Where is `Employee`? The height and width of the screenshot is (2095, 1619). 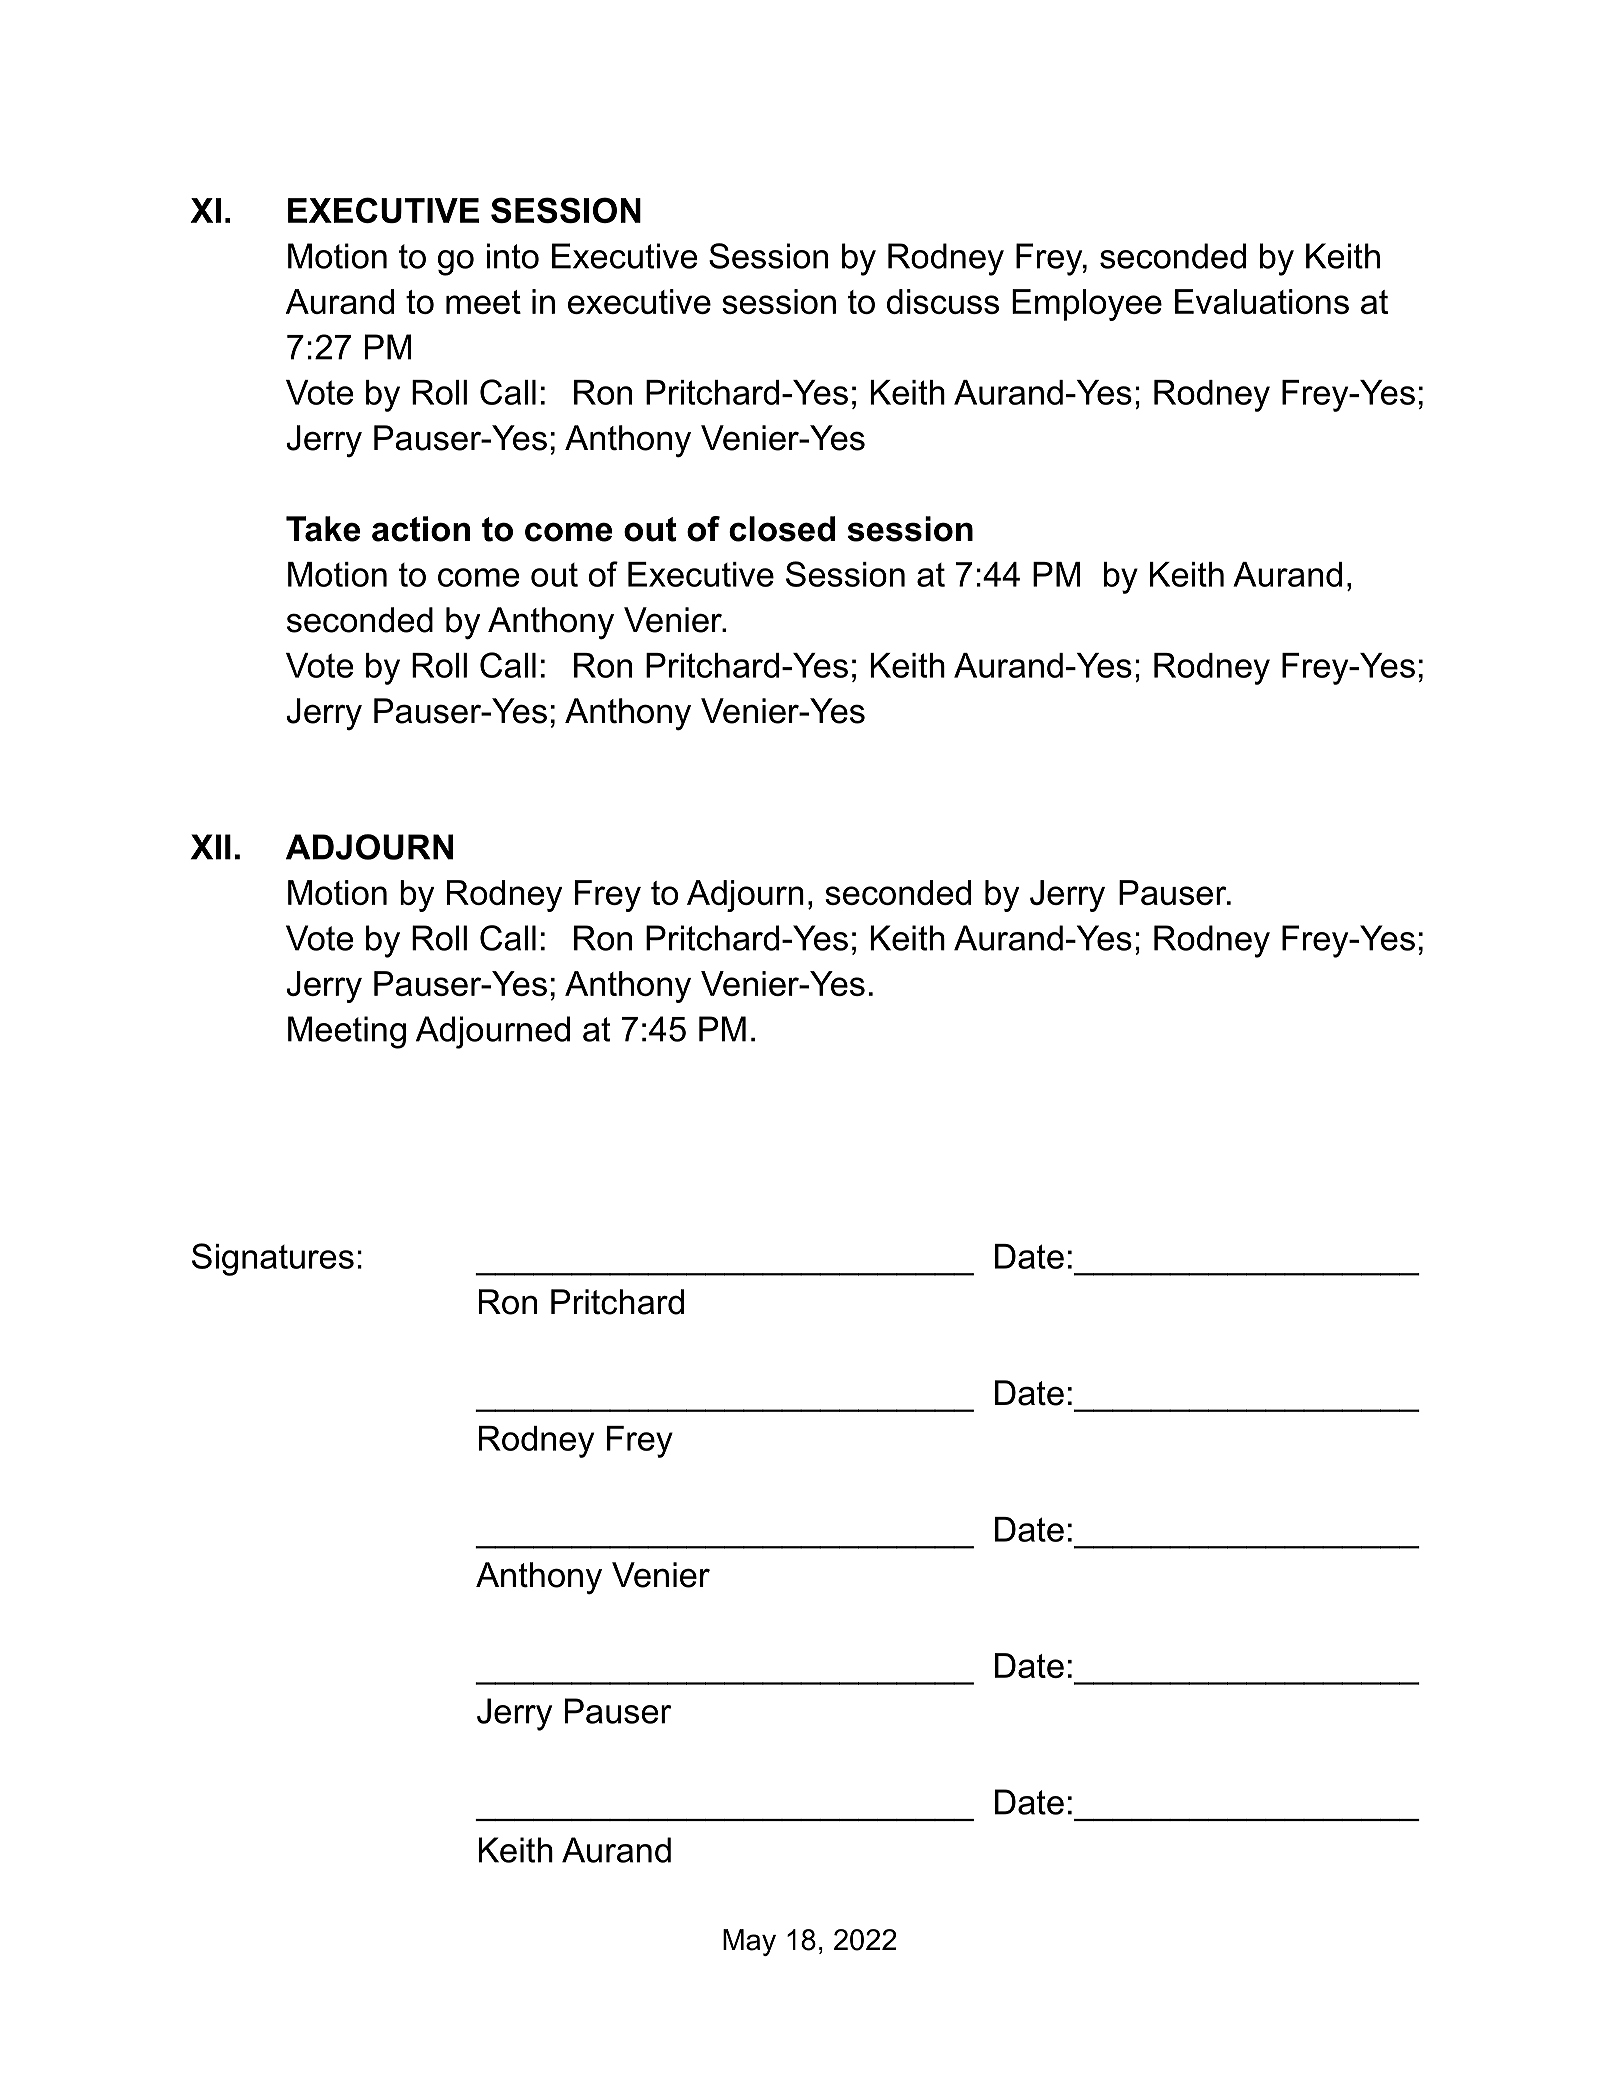 Employee is located at coordinates (1087, 305).
